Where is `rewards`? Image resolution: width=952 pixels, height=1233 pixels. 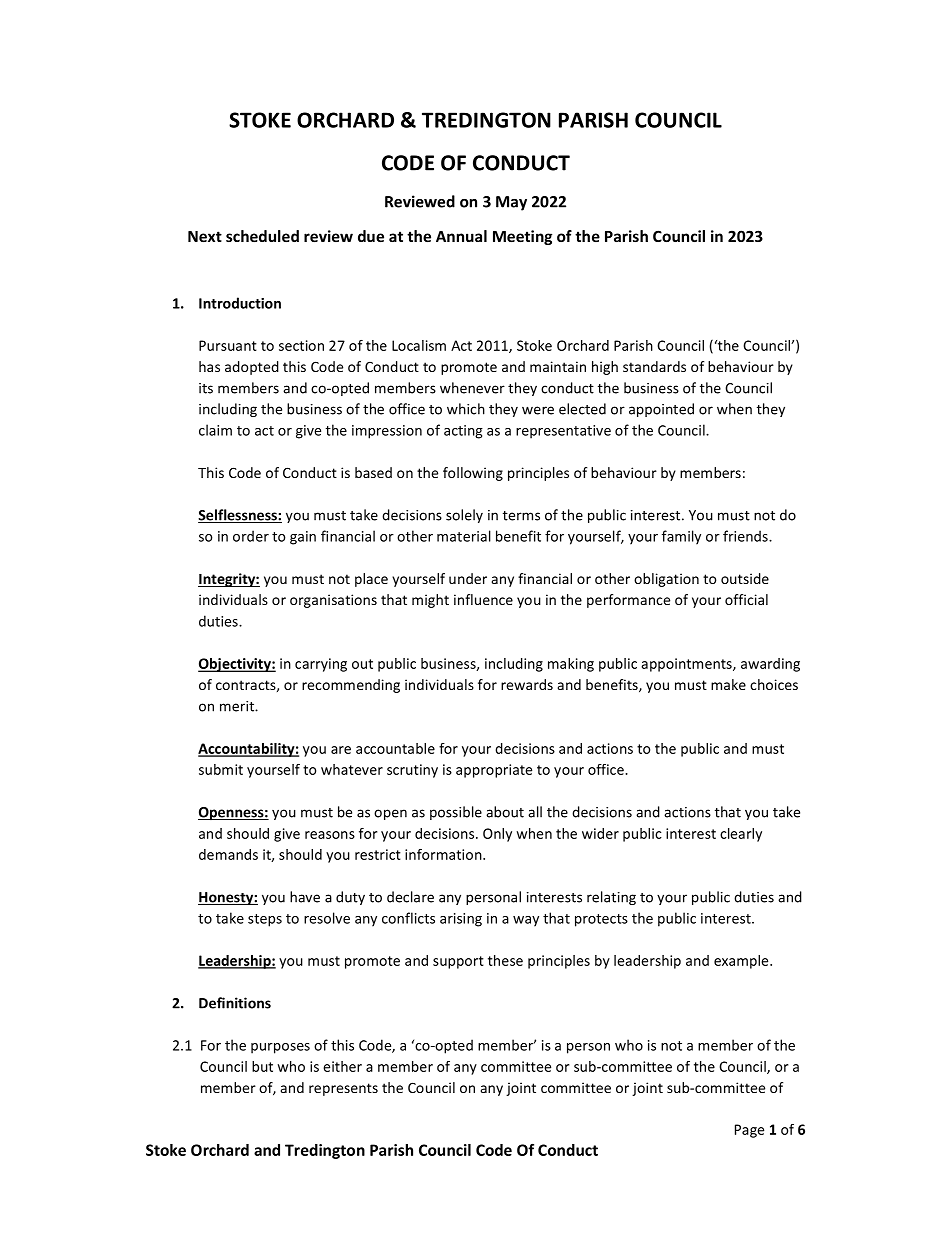 rewards is located at coordinates (527, 684).
